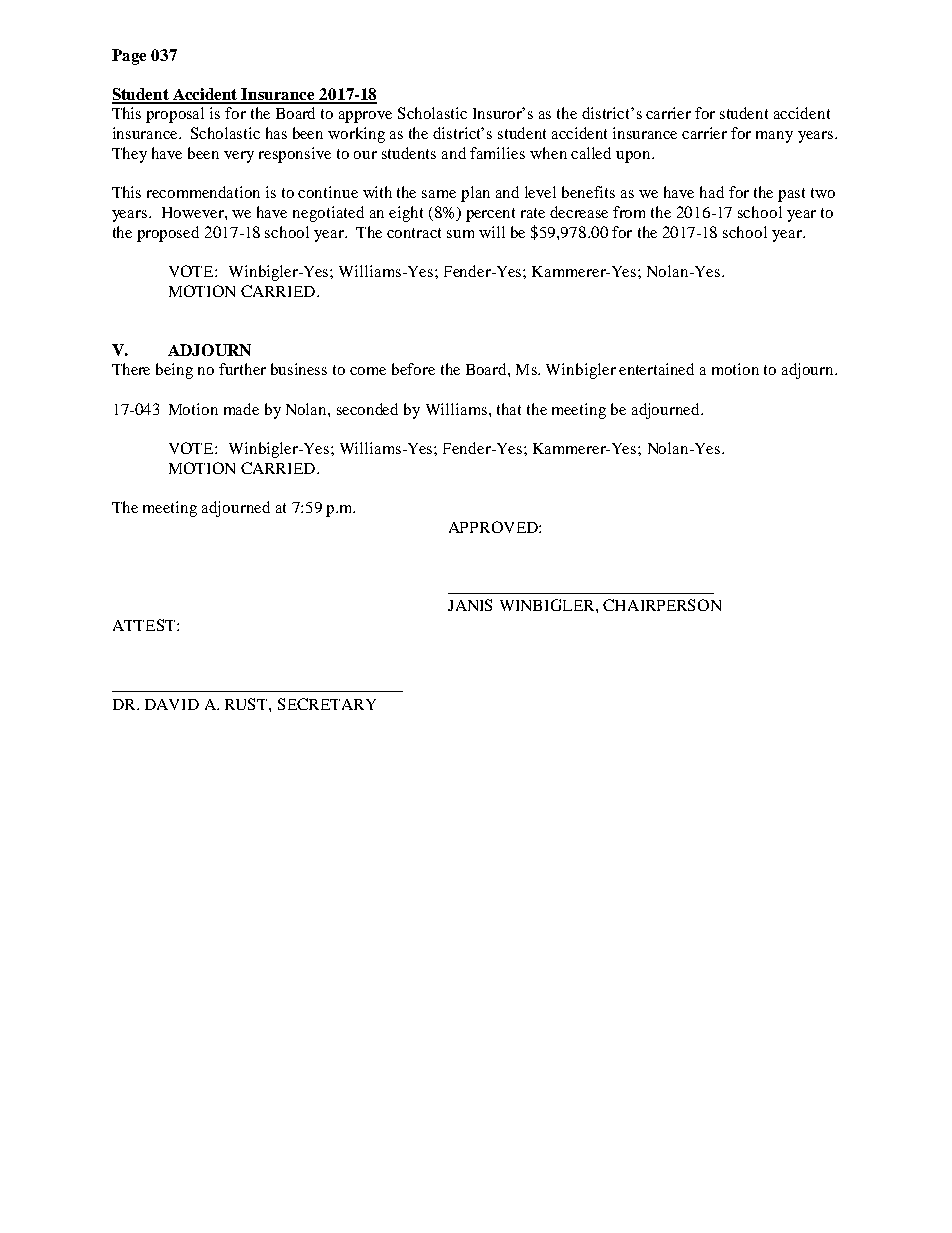 The height and width of the page is (1233, 952). I want to click on before, so click(413, 369).
